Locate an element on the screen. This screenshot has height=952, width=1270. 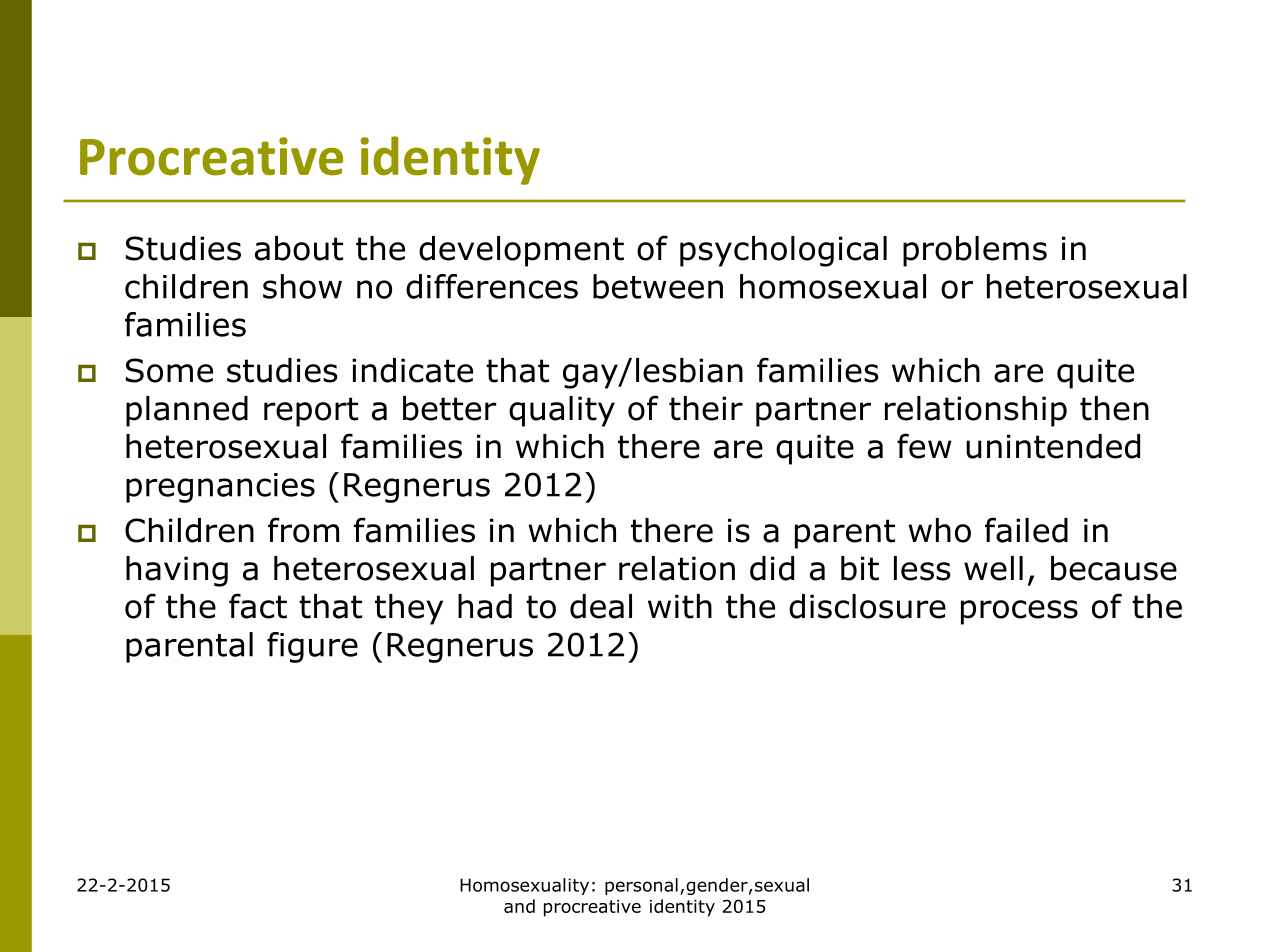
problems is located at coordinates (975, 251).
